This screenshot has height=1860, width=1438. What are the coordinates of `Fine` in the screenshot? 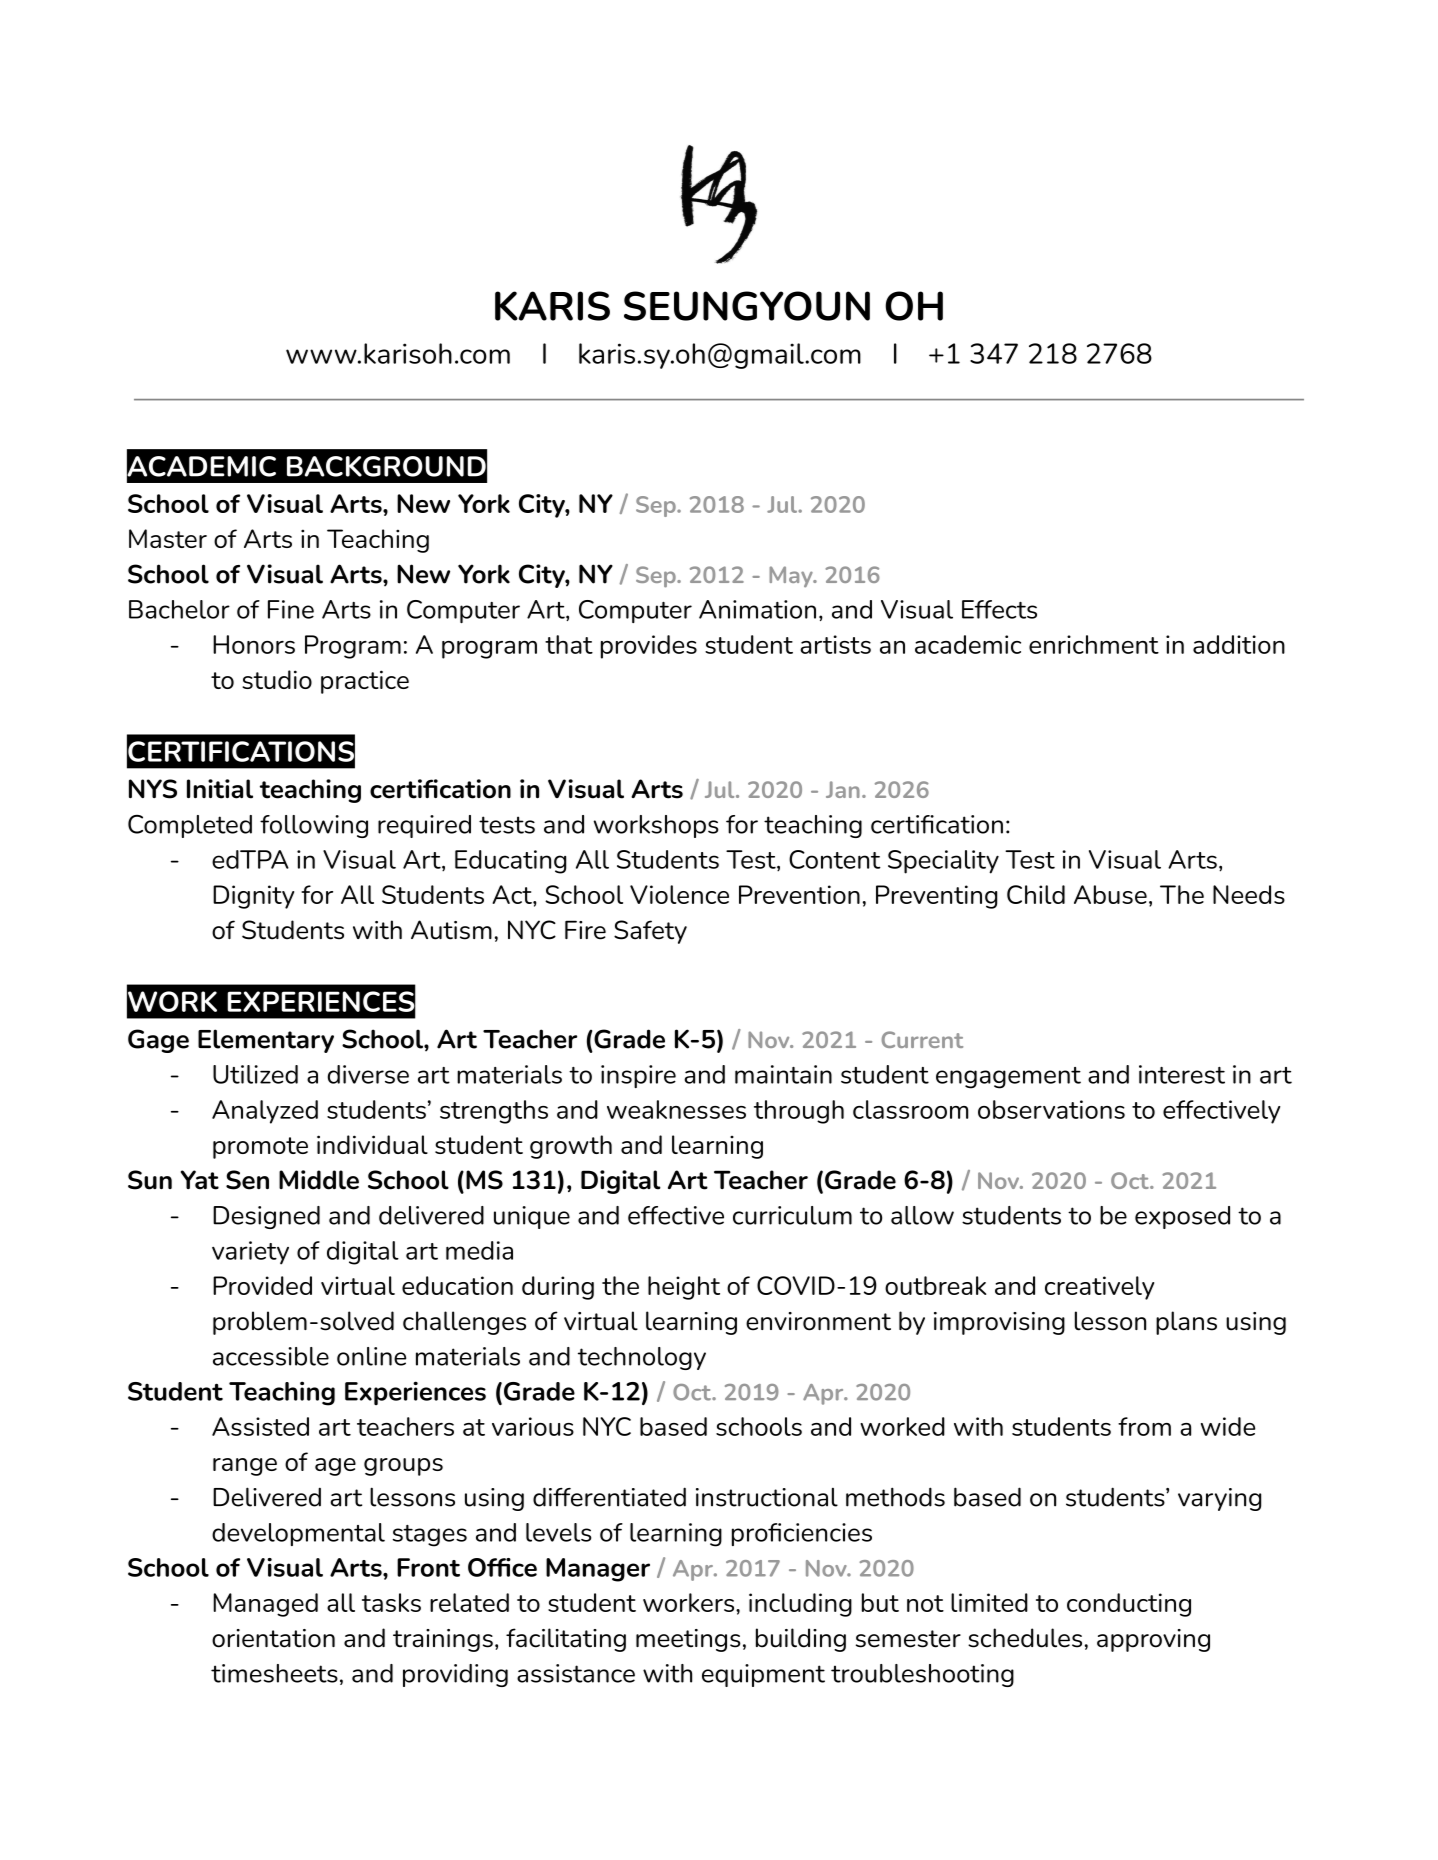 It's located at (291, 609).
